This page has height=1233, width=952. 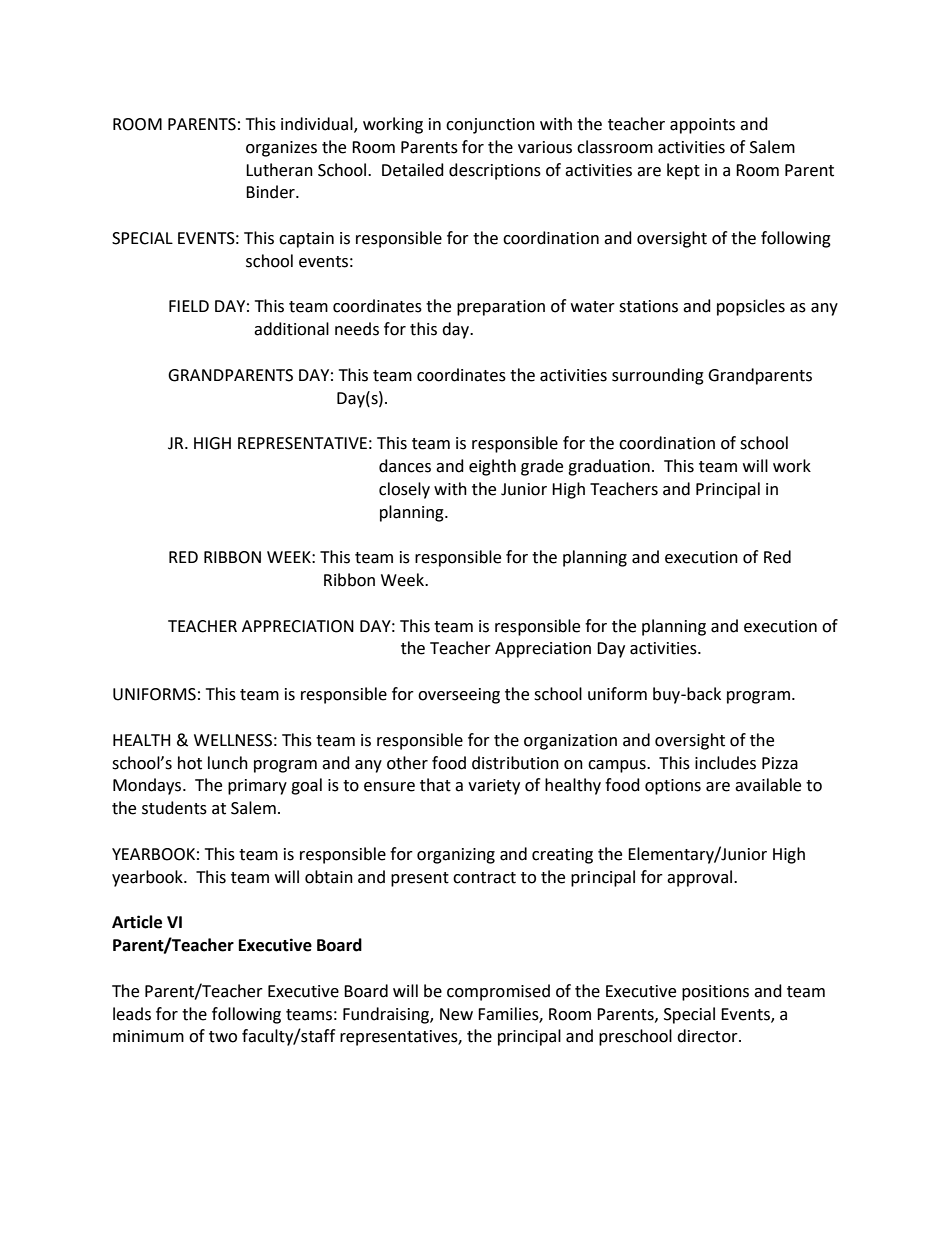 What do you see at coordinates (459, 696) in the page?
I see `overseeing` at bounding box center [459, 696].
